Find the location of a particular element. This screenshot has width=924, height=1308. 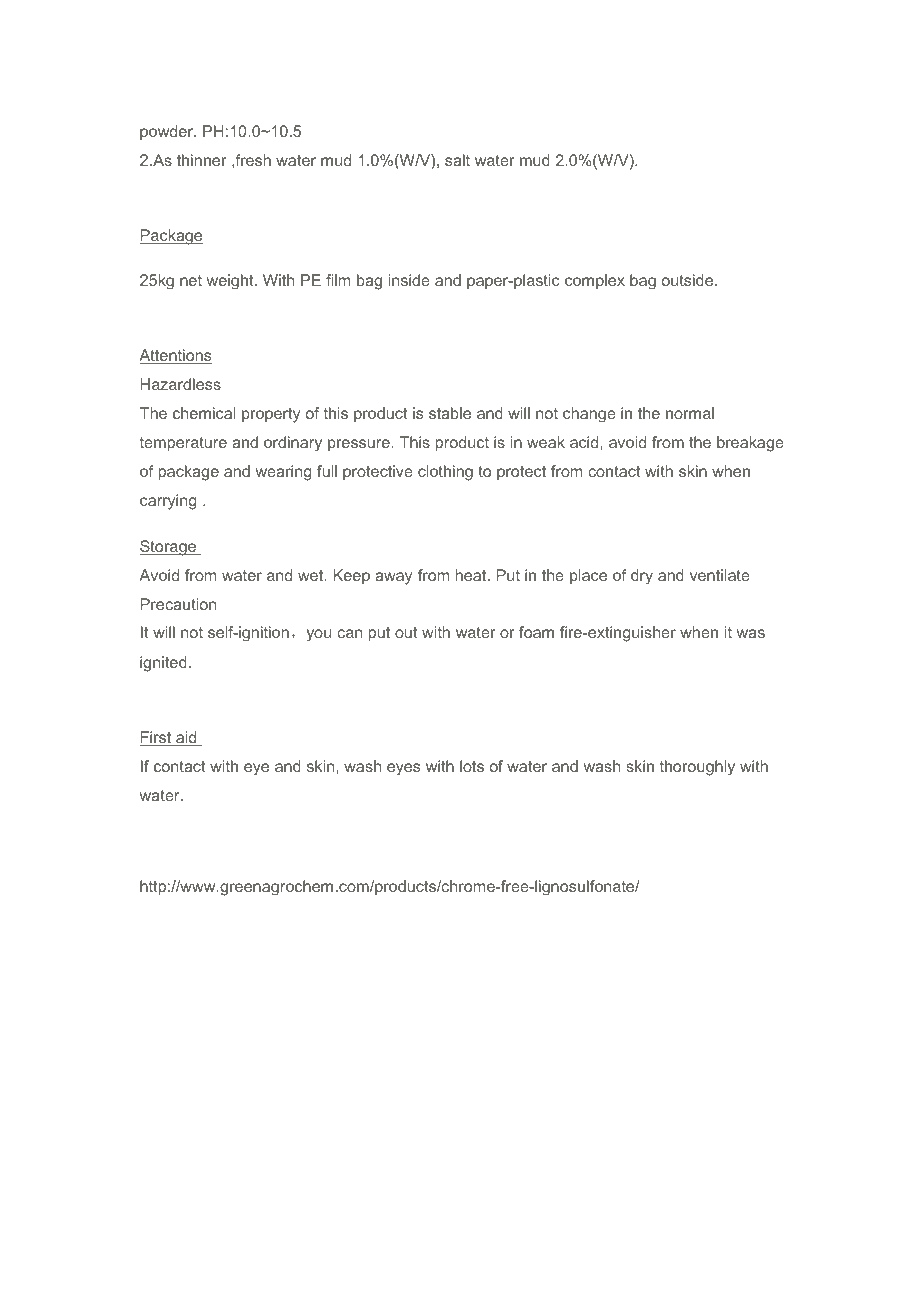

weight is located at coordinates (231, 282).
